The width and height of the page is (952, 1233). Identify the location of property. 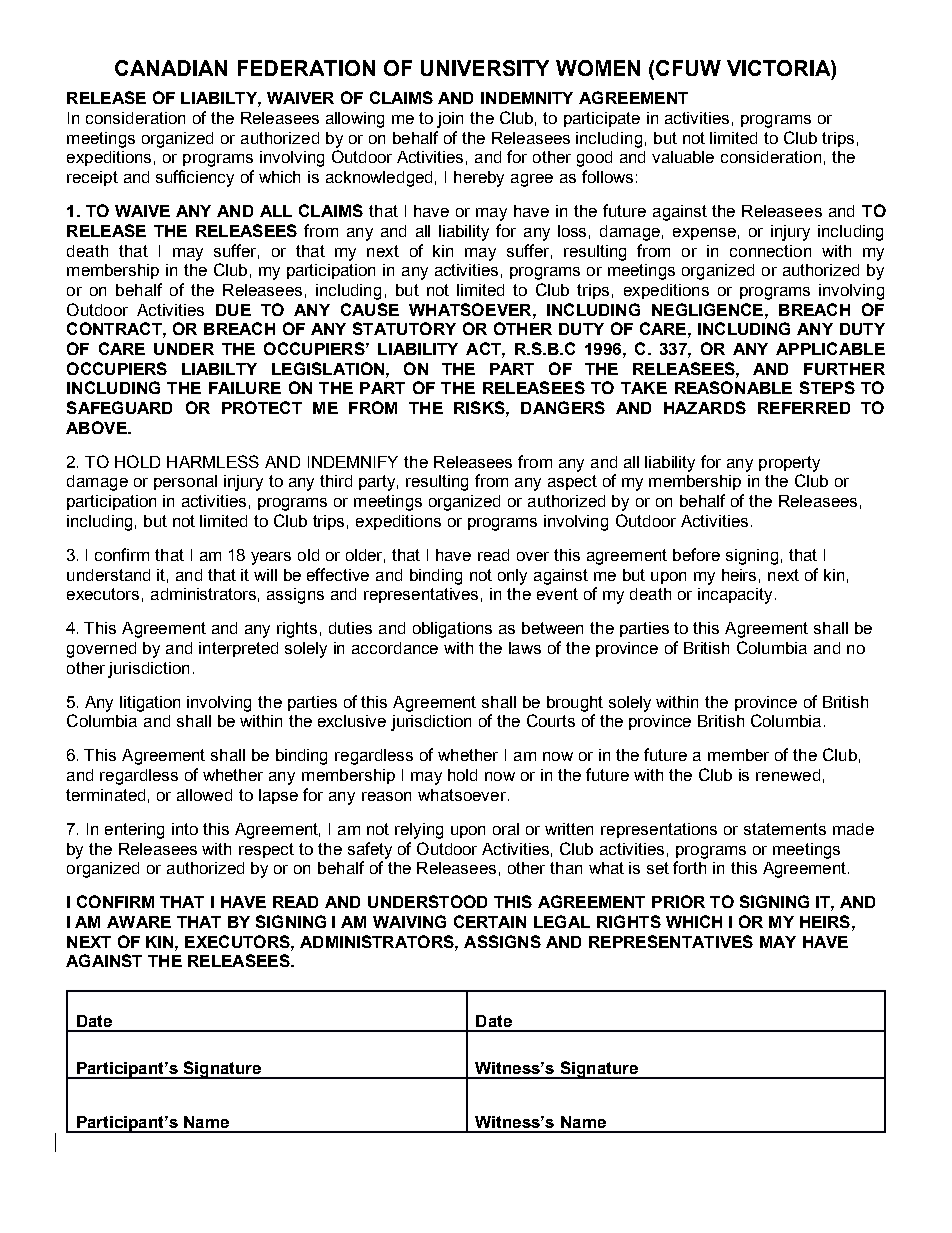
(789, 464).
